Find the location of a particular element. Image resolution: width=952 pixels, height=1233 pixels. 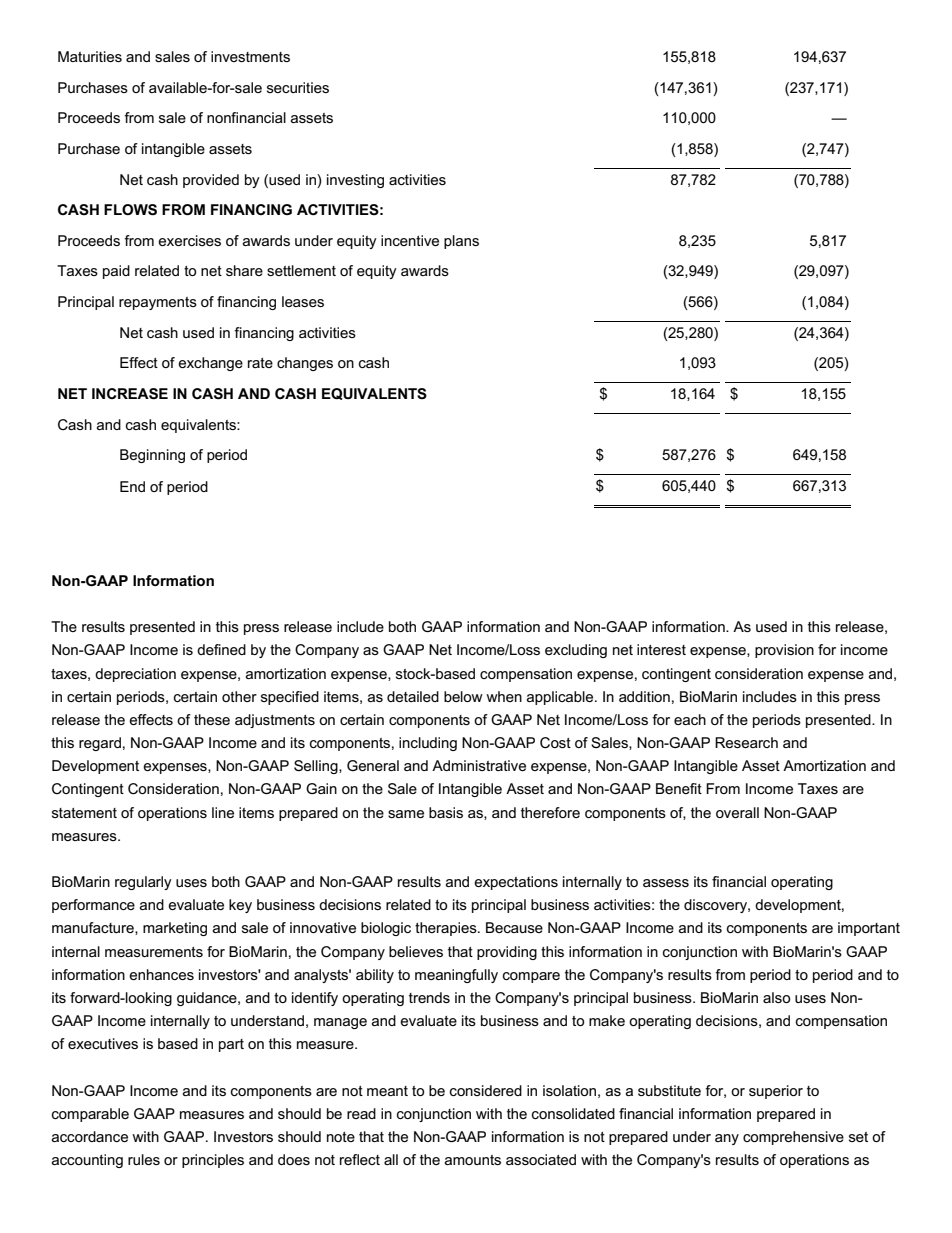

rules is located at coordinates (144, 1159).
